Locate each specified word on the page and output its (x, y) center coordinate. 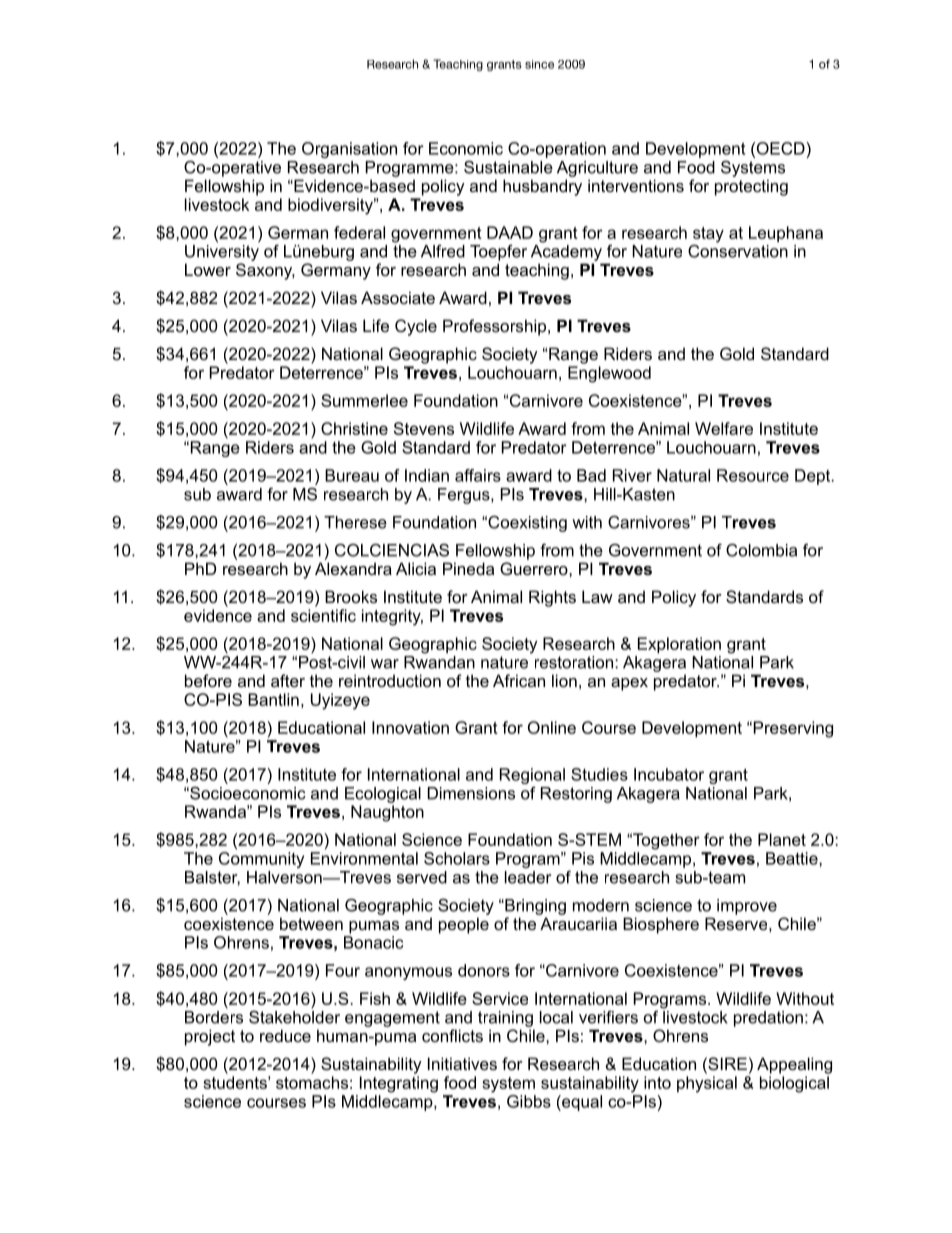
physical (707, 1084)
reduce (285, 1035)
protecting (751, 187)
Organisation (349, 150)
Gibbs (529, 1101)
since (539, 64)
